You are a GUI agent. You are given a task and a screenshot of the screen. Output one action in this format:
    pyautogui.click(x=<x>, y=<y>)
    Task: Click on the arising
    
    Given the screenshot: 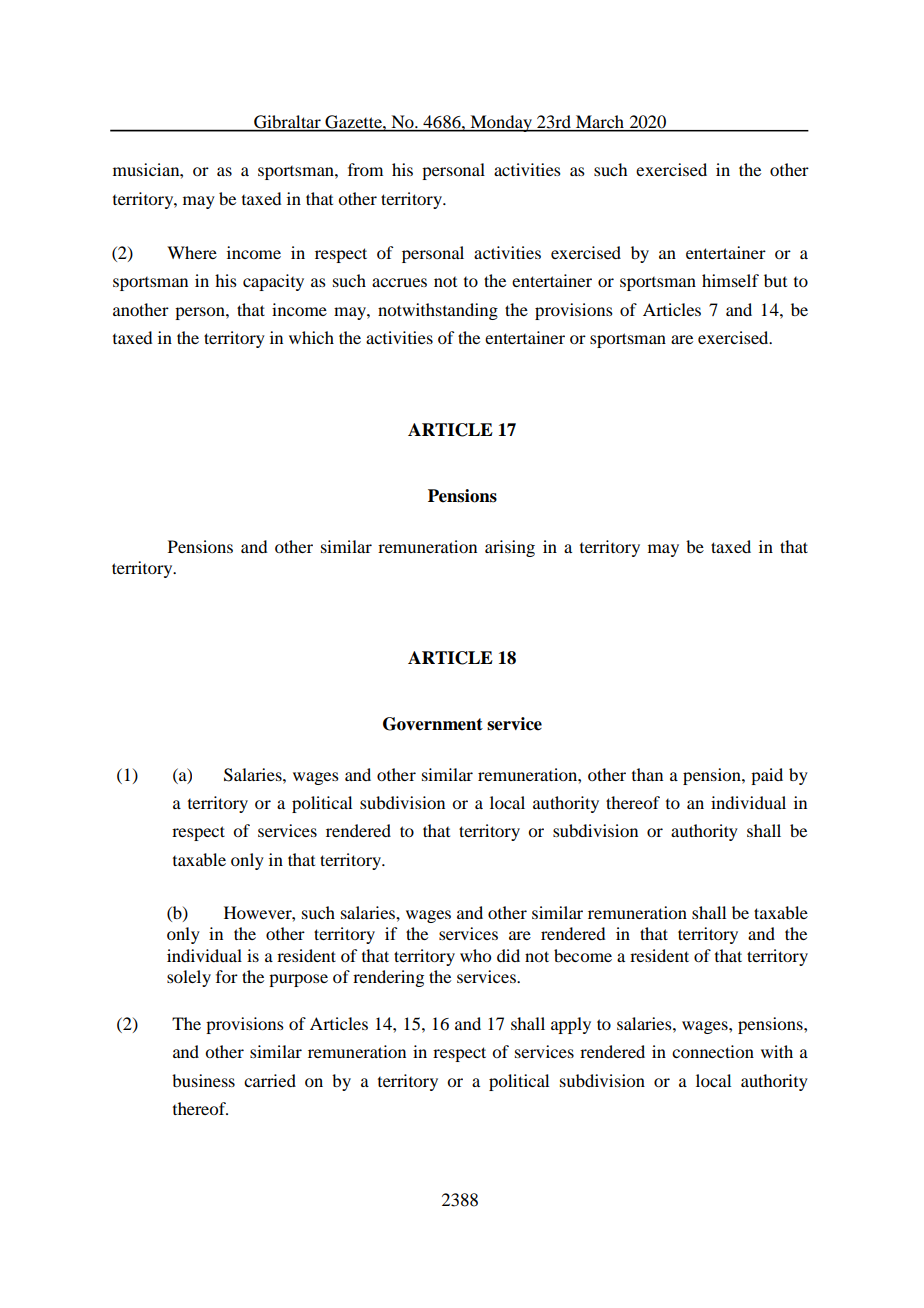 What is the action you would take?
    pyautogui.click(x=510, y=548)
